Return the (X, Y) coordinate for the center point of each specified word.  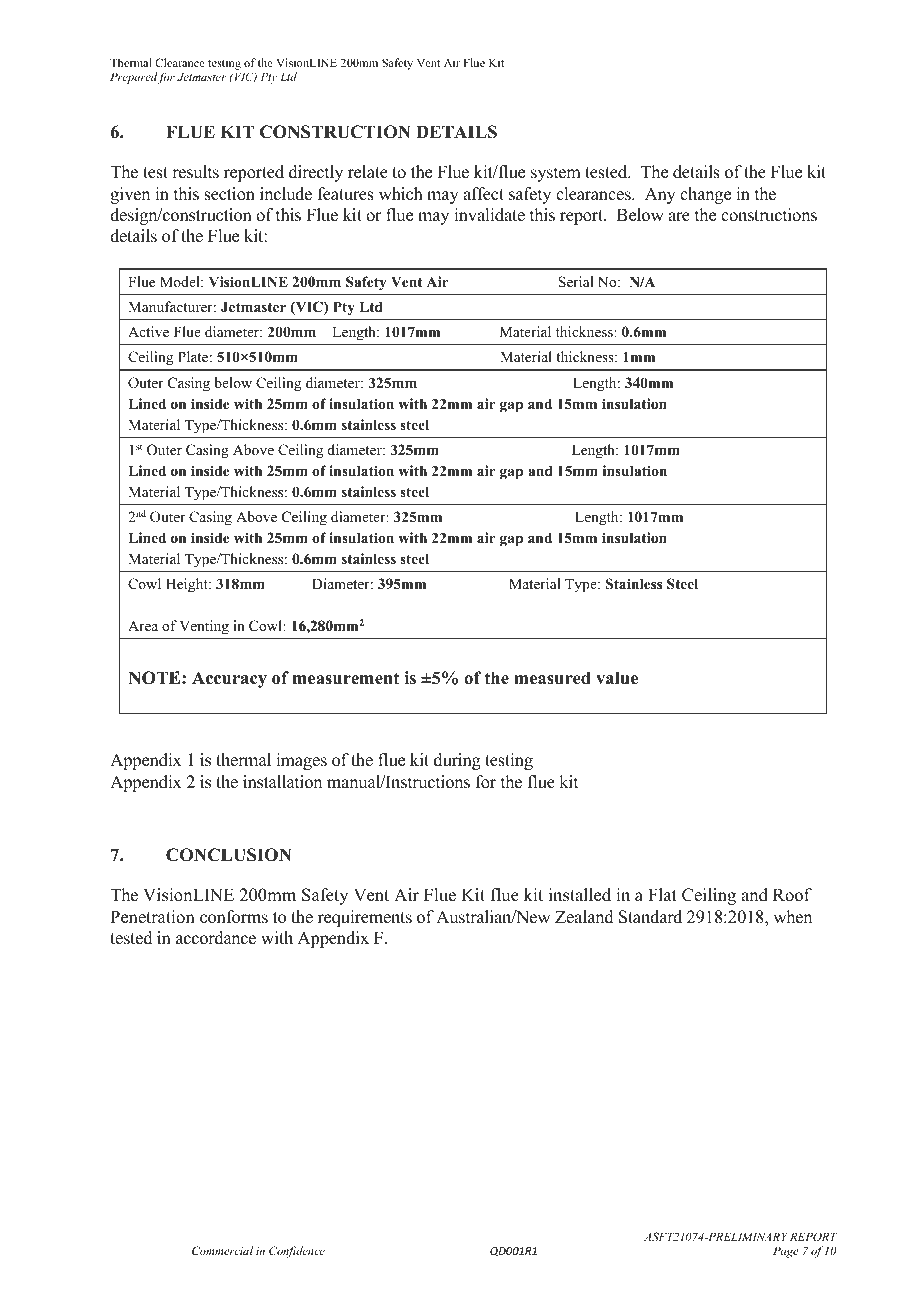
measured (552, 678)
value (617, 678)
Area (143, 625)
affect (483, 194)
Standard (650, 917)
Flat (662, 894)
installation (282, 782)
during (457, 761)
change (705, 195)
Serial (576, 281)
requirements (365, 918)
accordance (216, 938)
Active (148, 331)
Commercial (222, 1250)
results (195, 172)
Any (660, 195)
